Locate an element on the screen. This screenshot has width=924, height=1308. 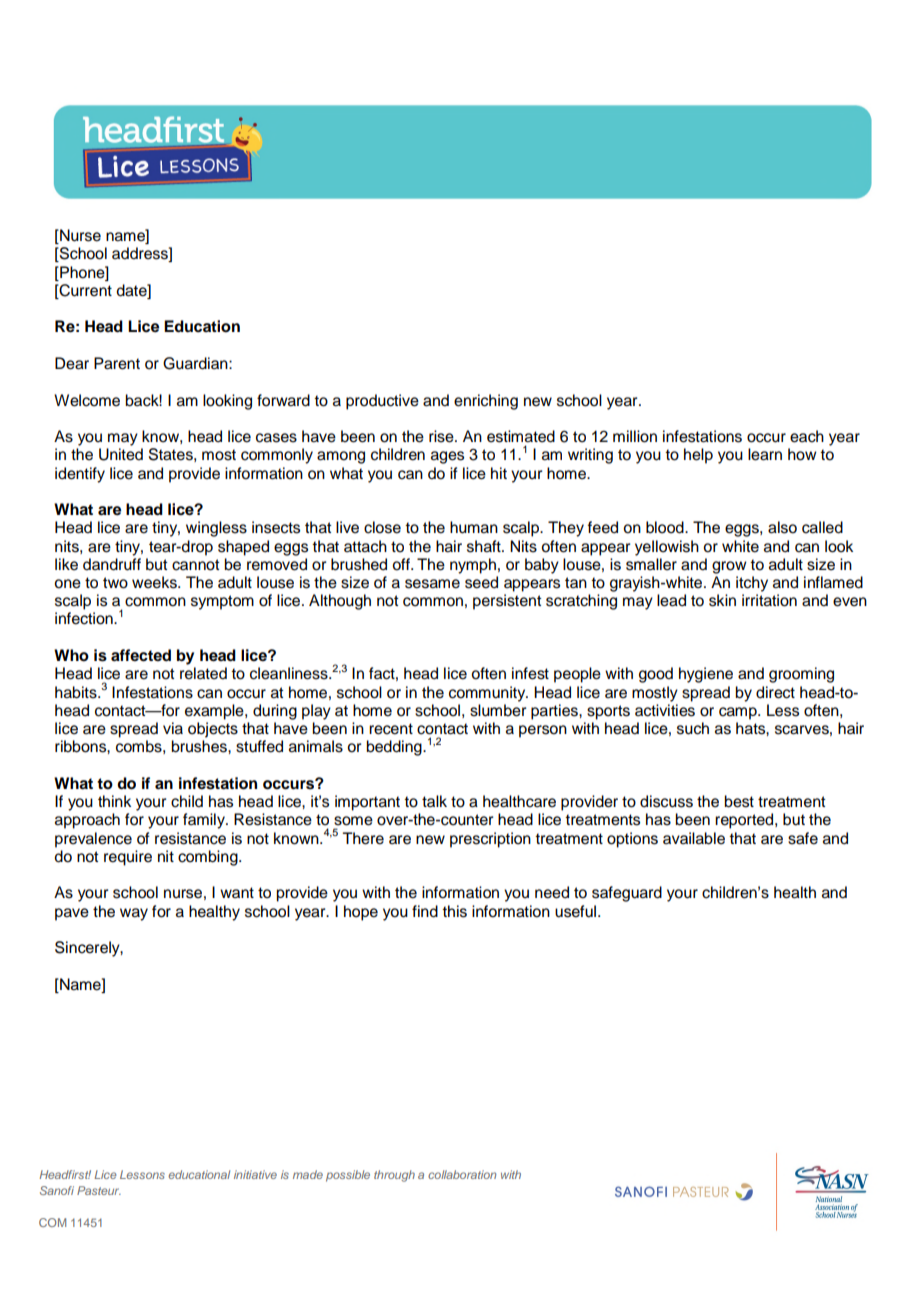
way is located at coordinates (134, 914).
